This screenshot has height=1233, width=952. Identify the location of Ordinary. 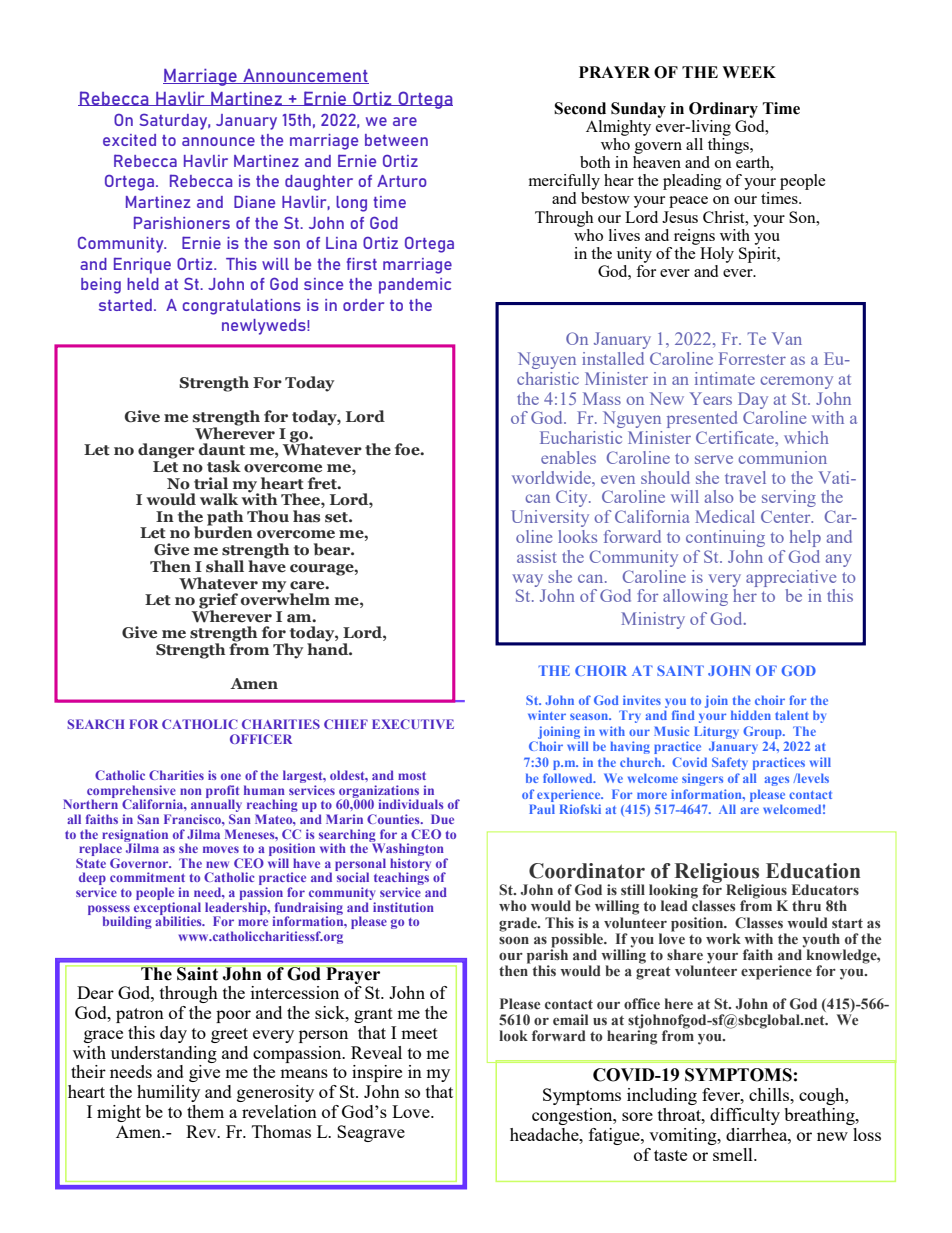
(723, 110).
